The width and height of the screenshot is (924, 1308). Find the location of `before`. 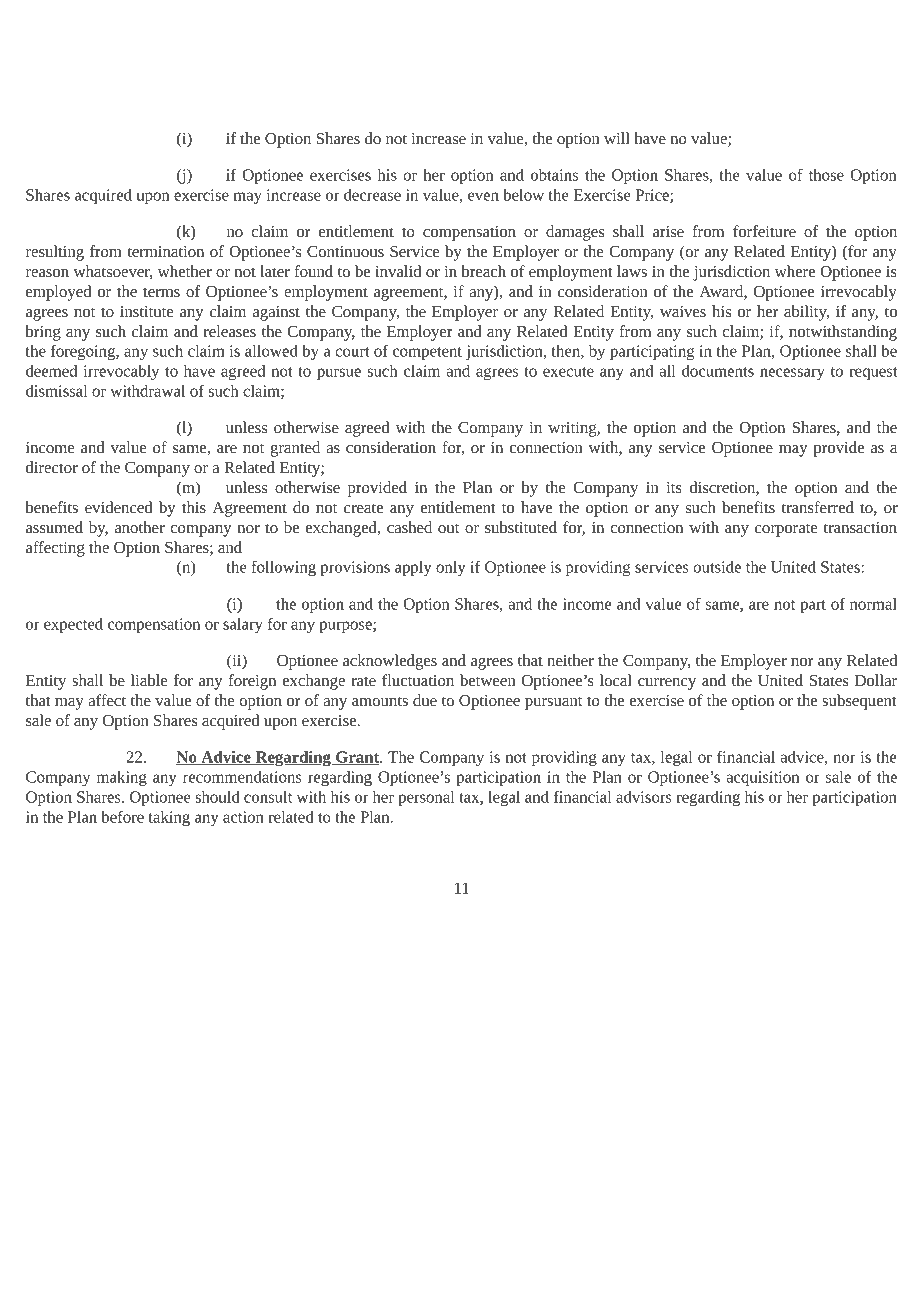

before is located at coordinates (123, 816).
